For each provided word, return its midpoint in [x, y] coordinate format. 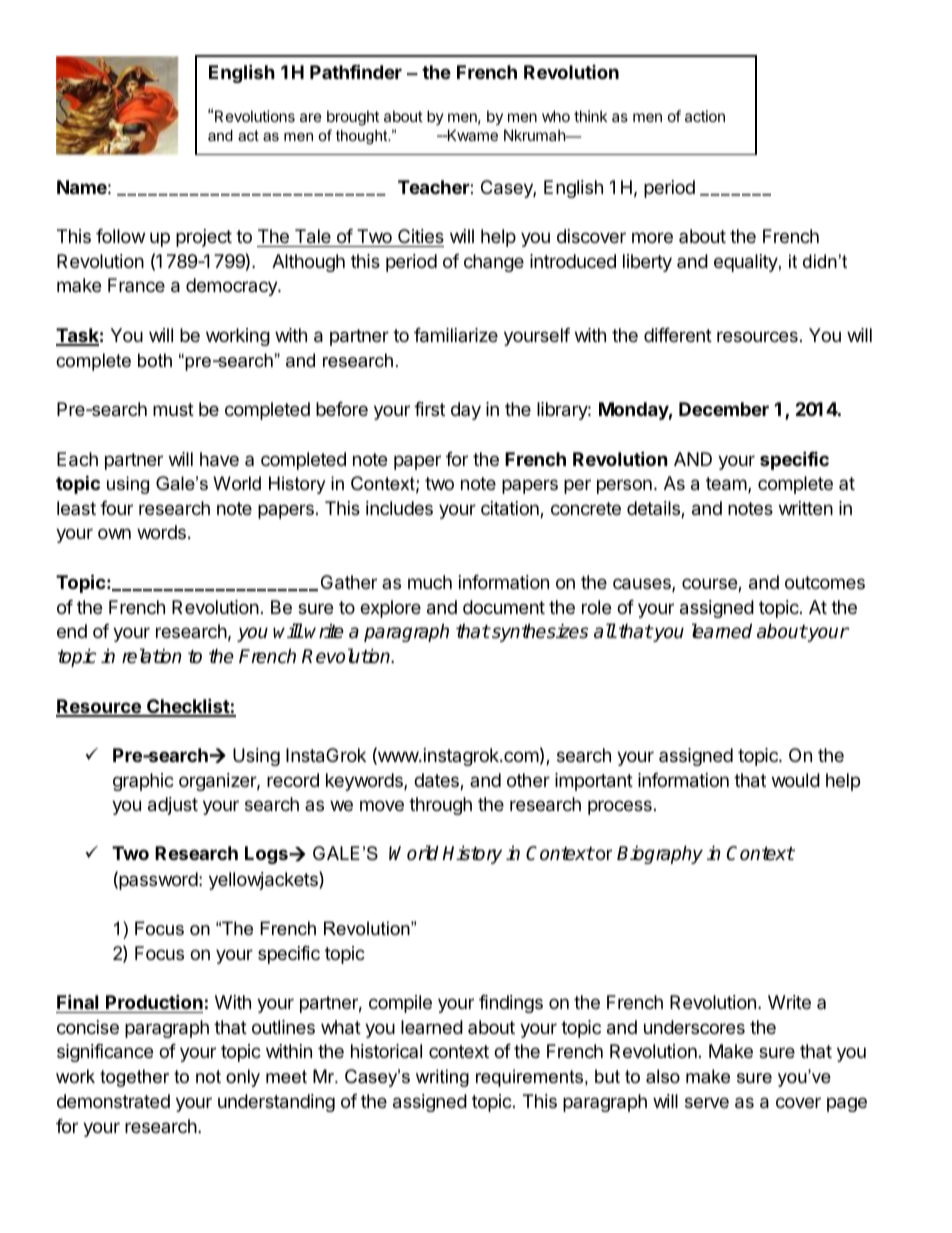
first [429, 409]
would [796, 780]
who [556, 116]
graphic [143, 782]
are [311, 117]
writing [442, 1078]
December [724, 409]
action [705, 116]
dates [437, 781]
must [173, 409]
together [134, 1078]
